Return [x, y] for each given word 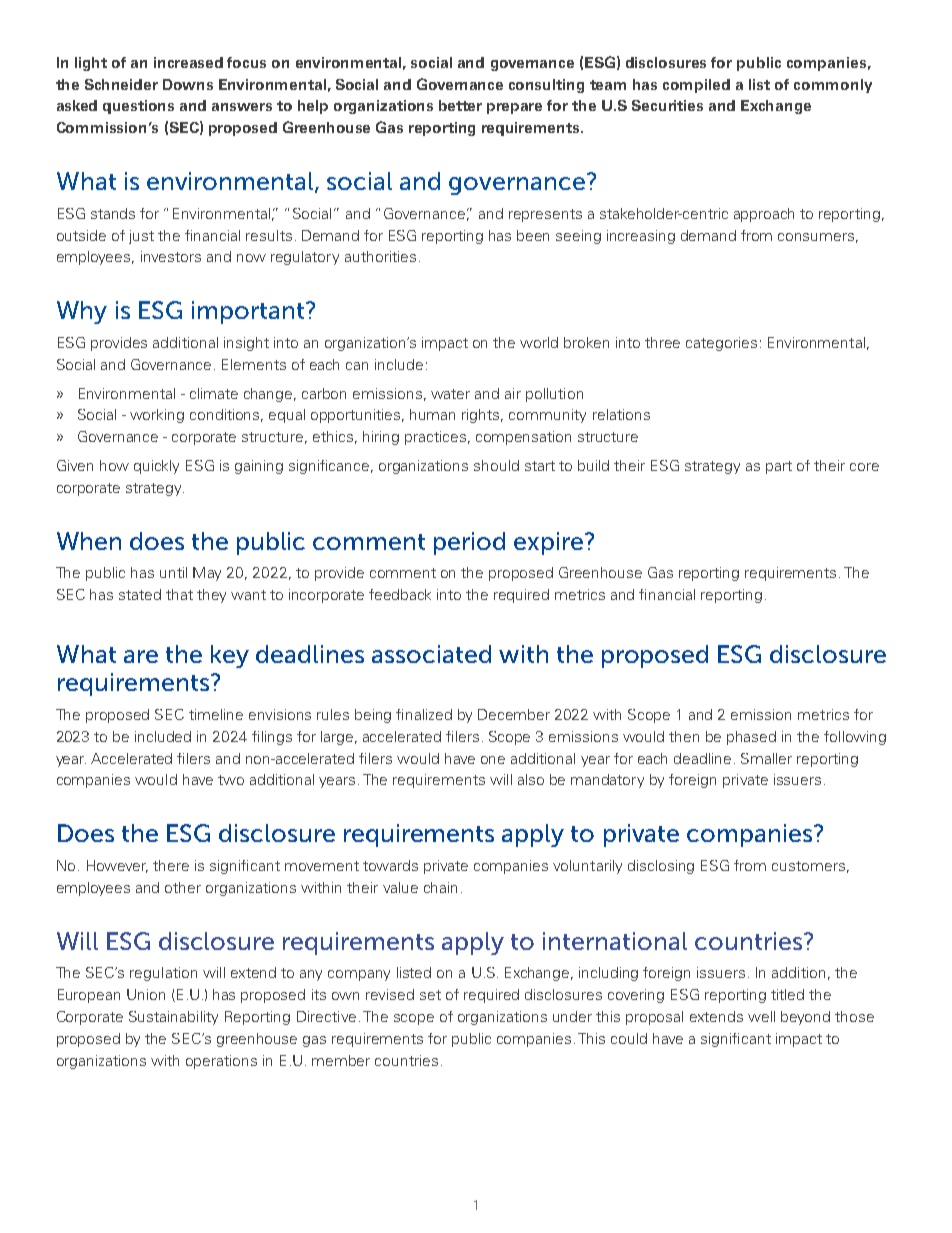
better [460, 105]
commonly [833, 86]
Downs [188, 84]
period [469, 543]
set [430, 995]
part [779, 467]
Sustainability [173, 1018]
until [173, 572]
